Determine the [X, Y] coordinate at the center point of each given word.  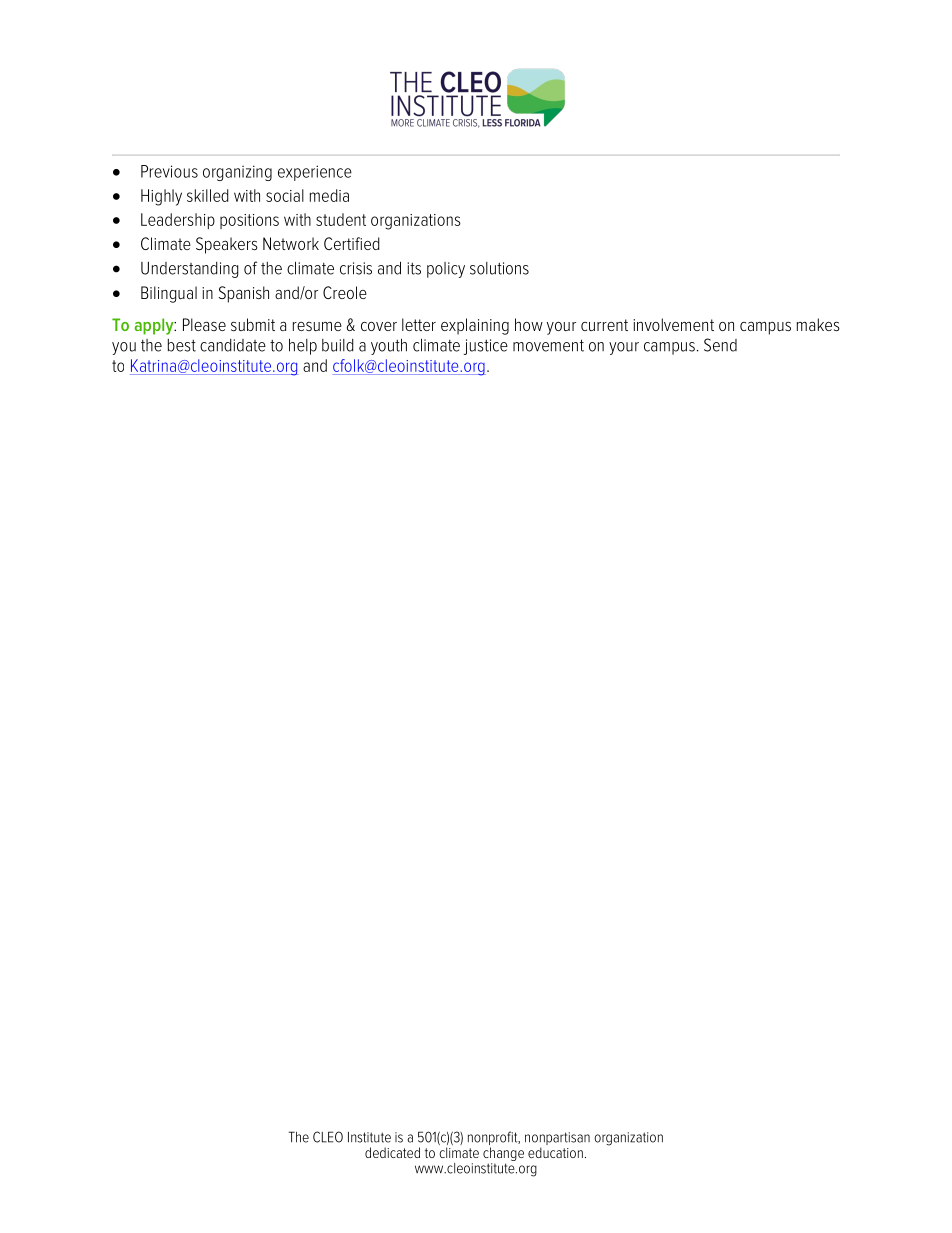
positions [249, 221]
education [555, 1152]
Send [720, 345]
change [503, 1154]
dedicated [392, 1152]
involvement [673, 324]
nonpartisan [557, 1140]
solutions [499, 268]
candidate [233, 345]
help [303, 346]
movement [548, 345]
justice [486, 347]
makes [818, 324]
